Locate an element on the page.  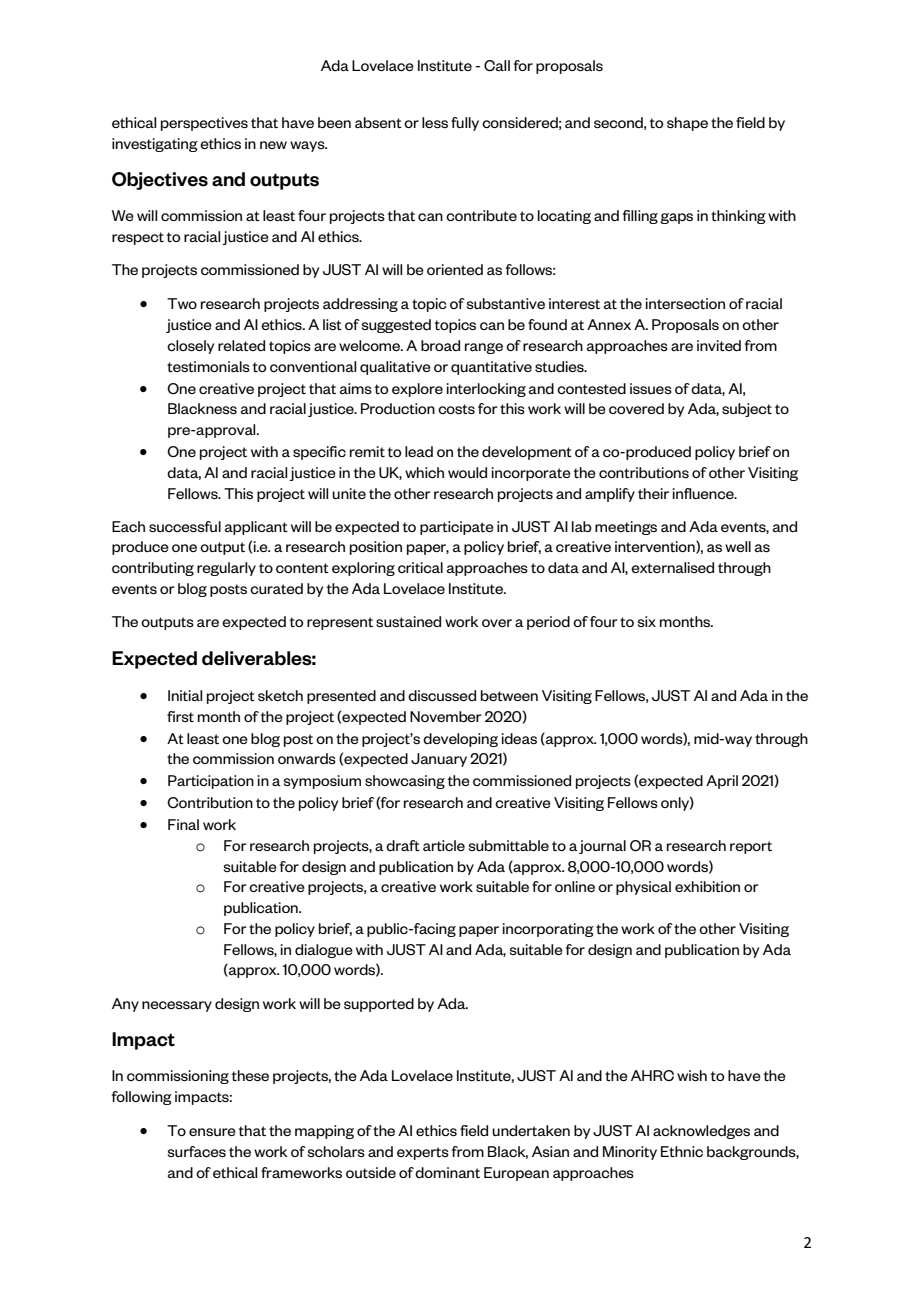
testimonials is located at coordinates (208, 366).
